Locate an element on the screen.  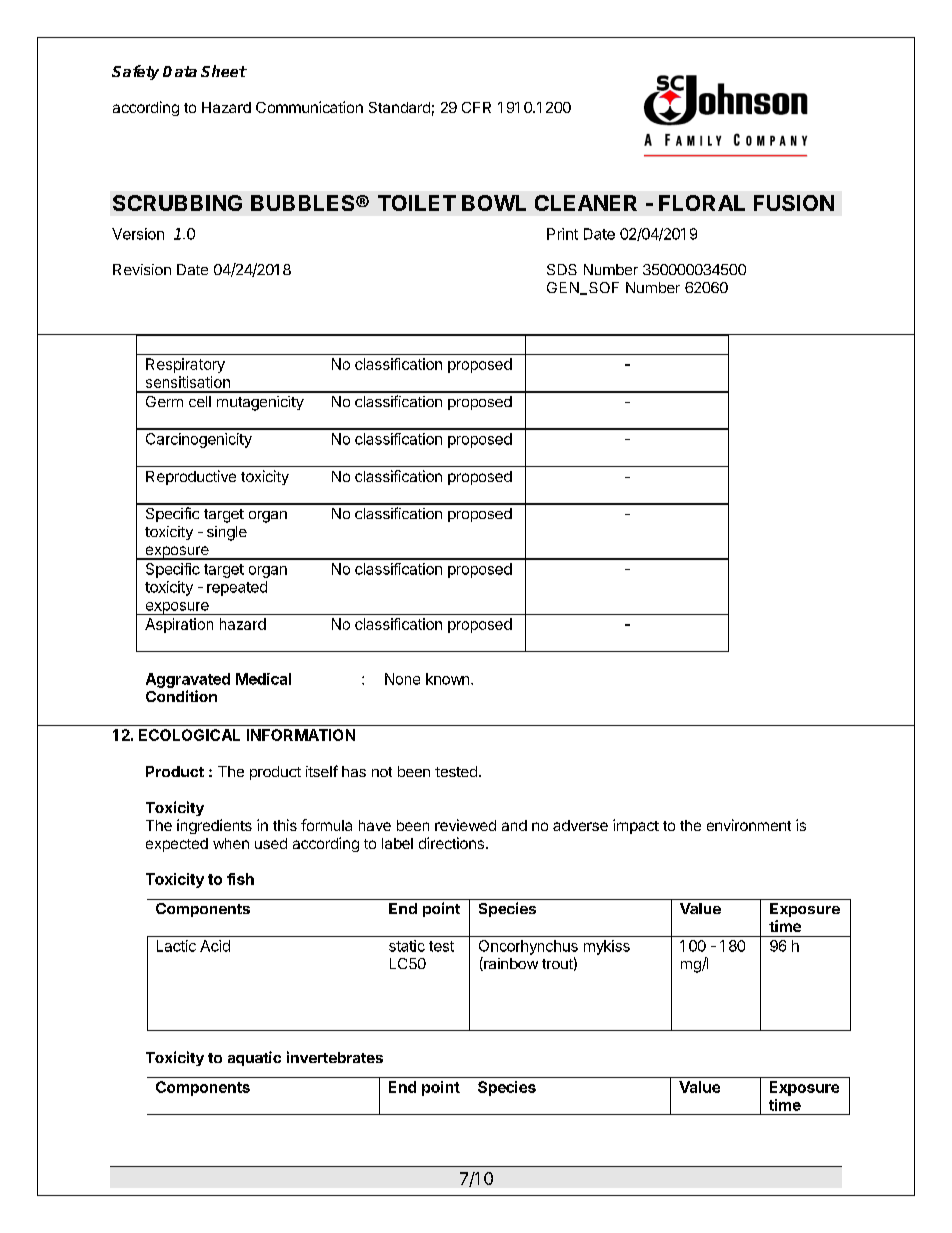
cell is located at coordinates (200, 401).
